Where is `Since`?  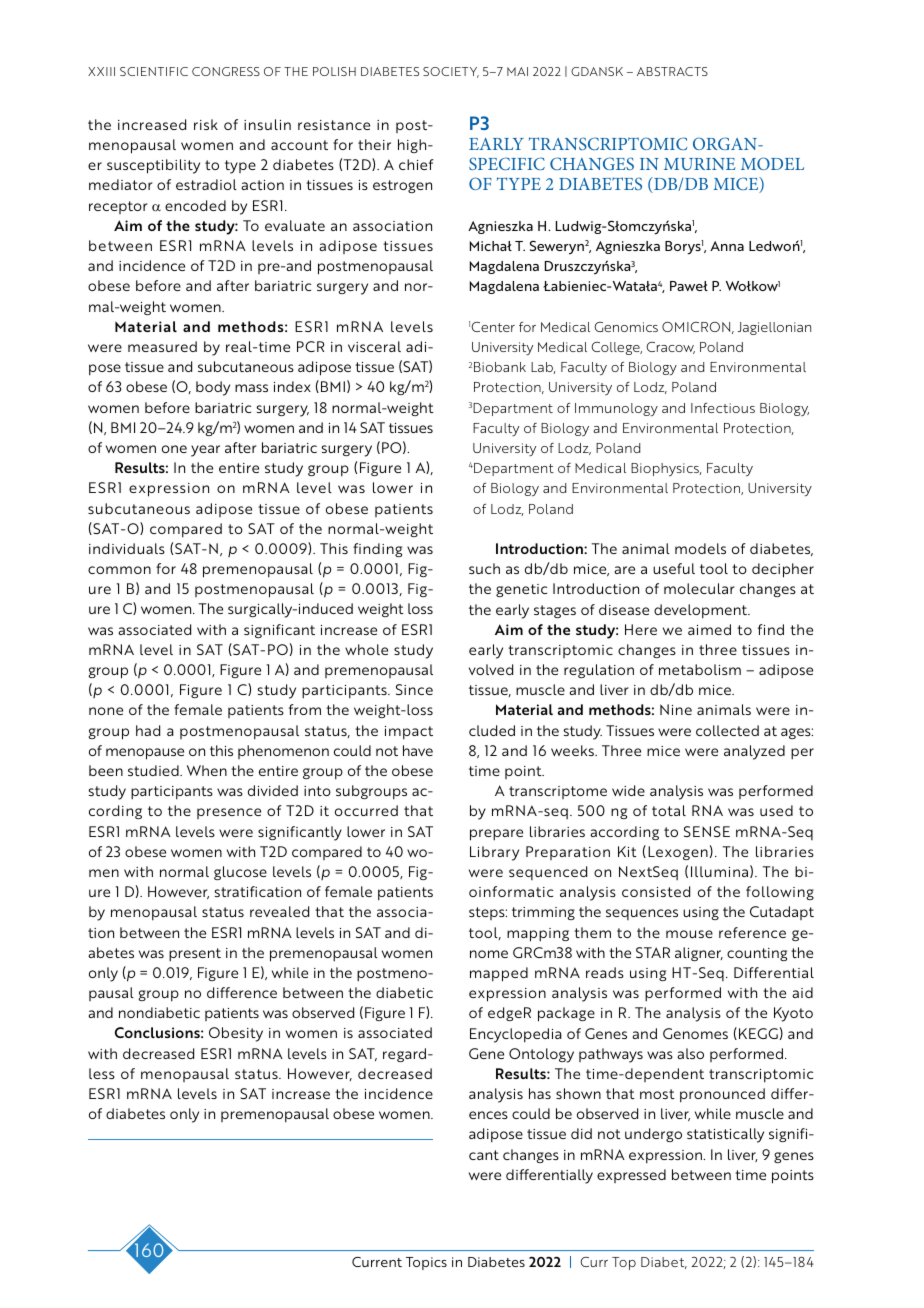 Since is located at coordinates (414, 689).
